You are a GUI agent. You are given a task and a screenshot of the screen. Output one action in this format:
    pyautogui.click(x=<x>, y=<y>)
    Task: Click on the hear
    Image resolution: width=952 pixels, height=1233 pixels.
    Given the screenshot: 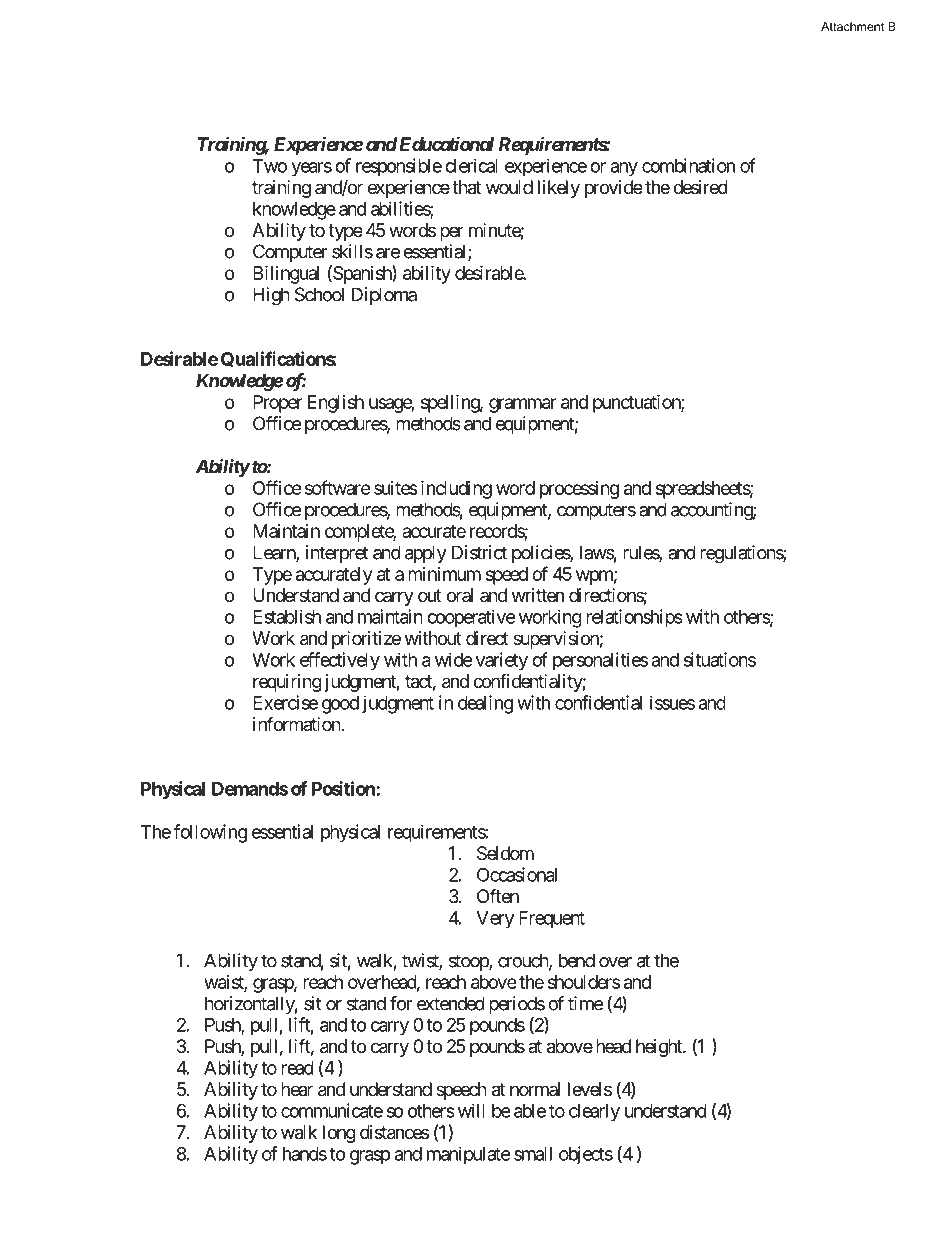 What is the action you would take?
    pyautogui.click(x=297, y=1089)
